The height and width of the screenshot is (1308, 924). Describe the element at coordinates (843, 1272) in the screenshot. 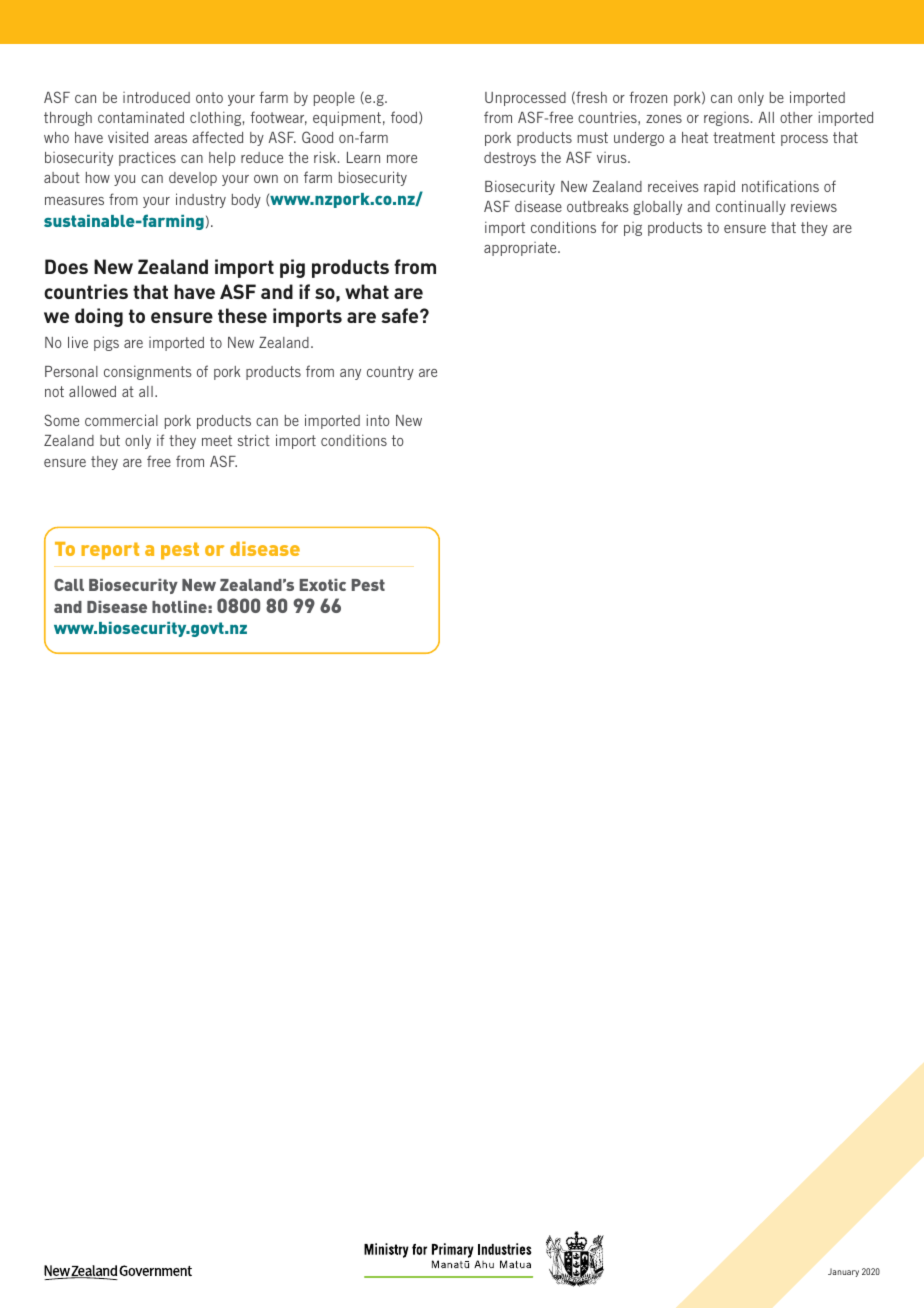

I see `January` at that location.
